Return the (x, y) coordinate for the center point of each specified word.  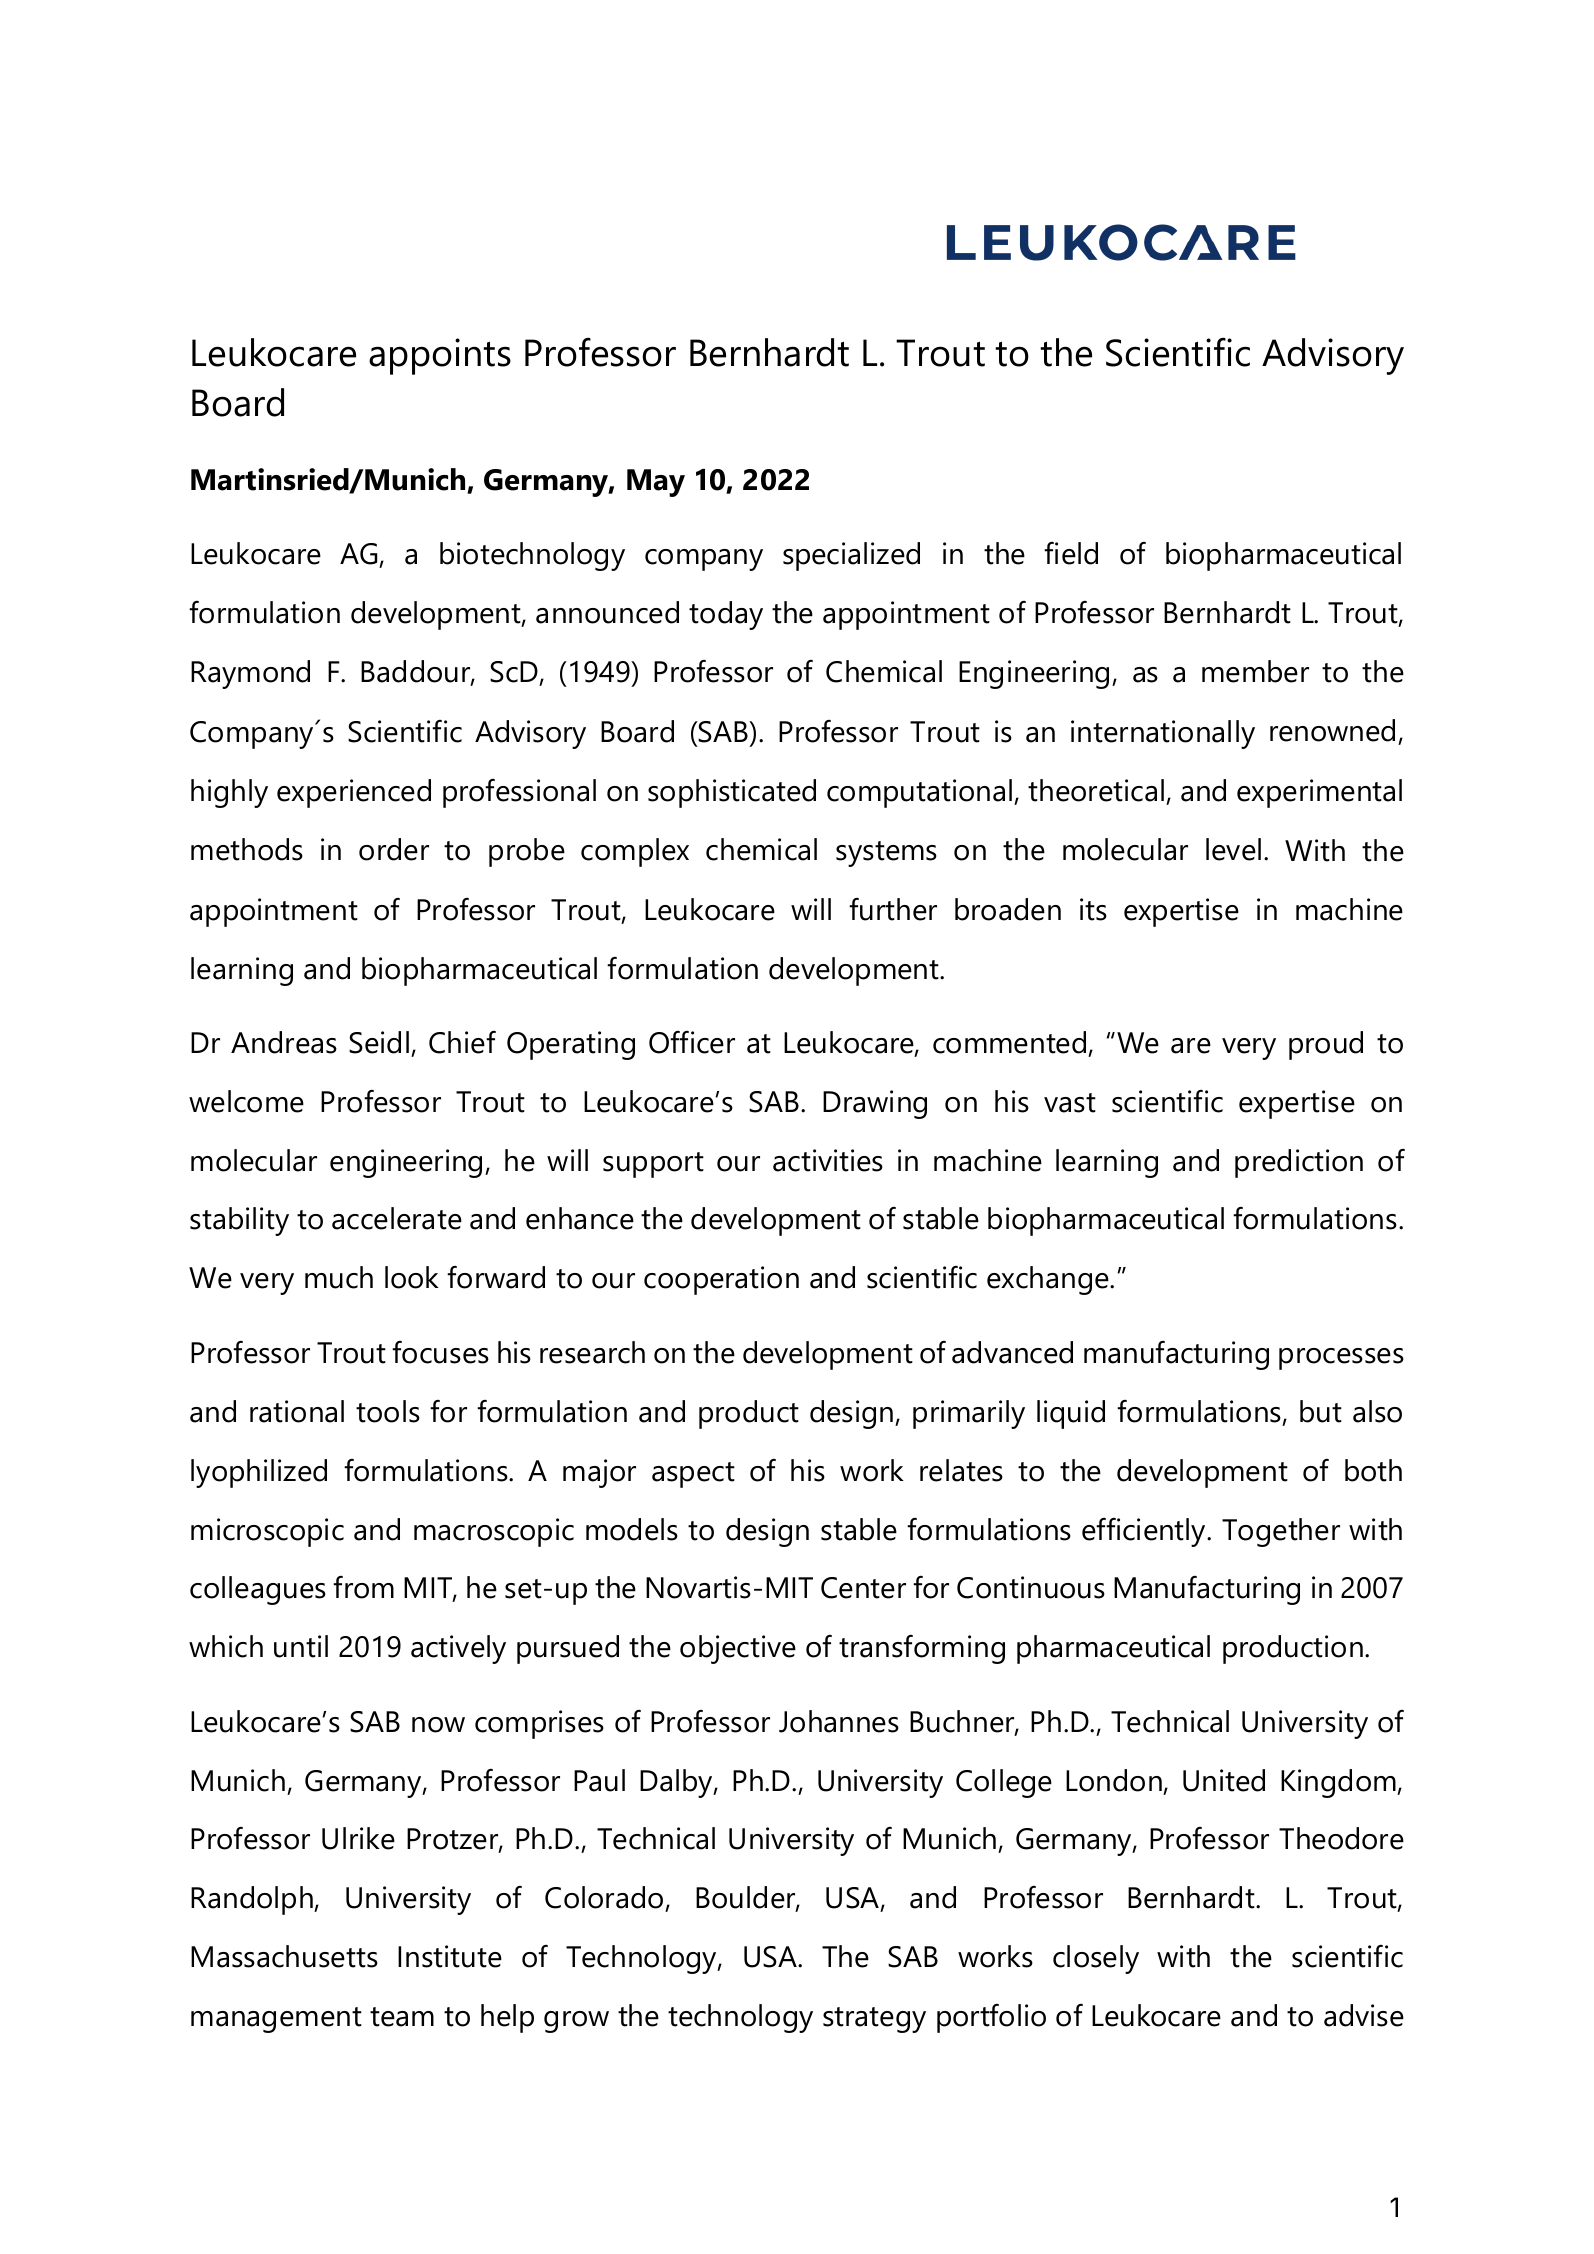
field (1071, 553)
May (656, 483)
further (893, 909)
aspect (693, 1475)
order (394, 849)
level (1233, 849)
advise (1364, 2015)
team (402, 2017)
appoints (440, 356)
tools (388, 1411)
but (1321, 1411)
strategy (874, 2020)
